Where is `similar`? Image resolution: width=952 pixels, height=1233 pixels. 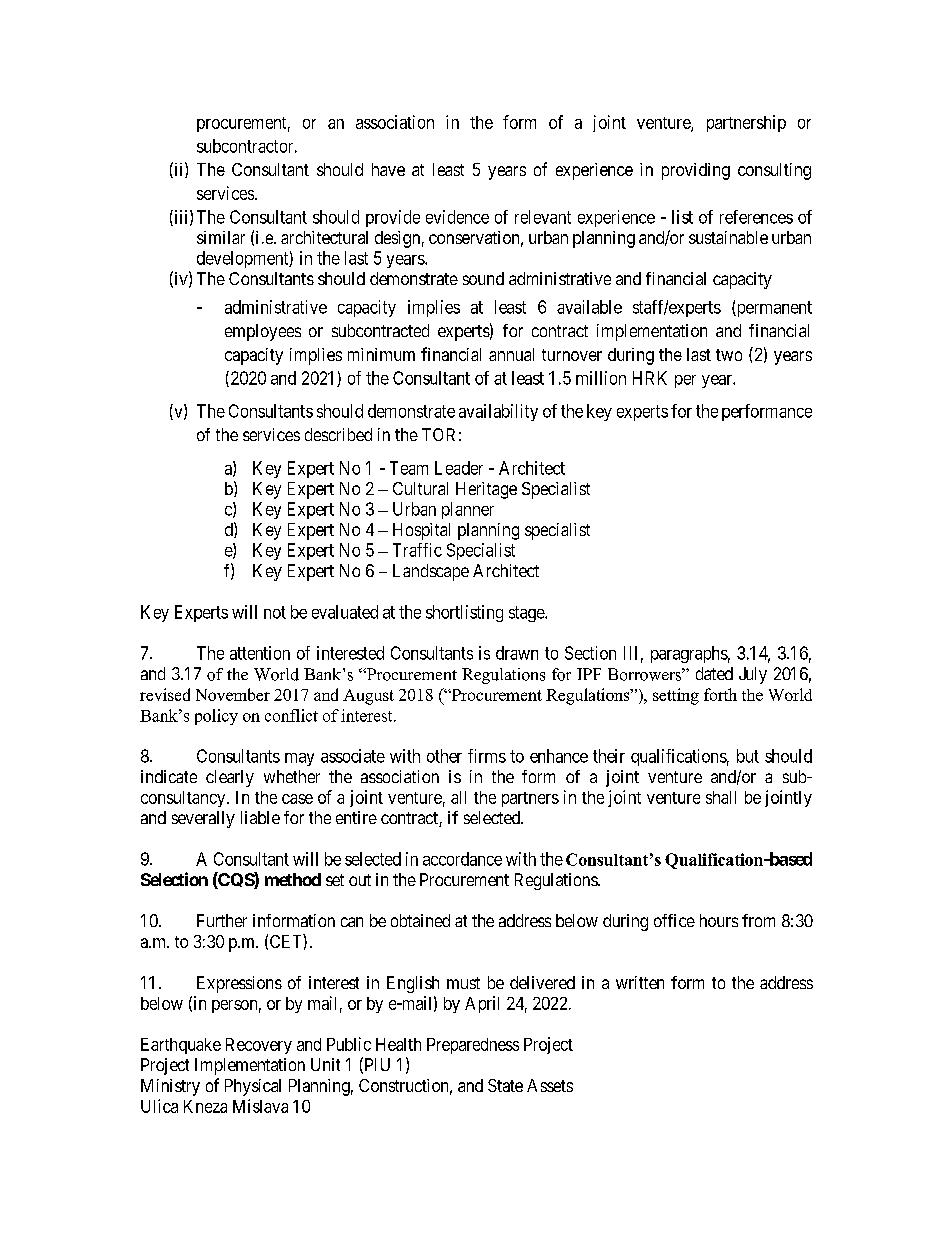
similar is located at coordinates (221, 237).
